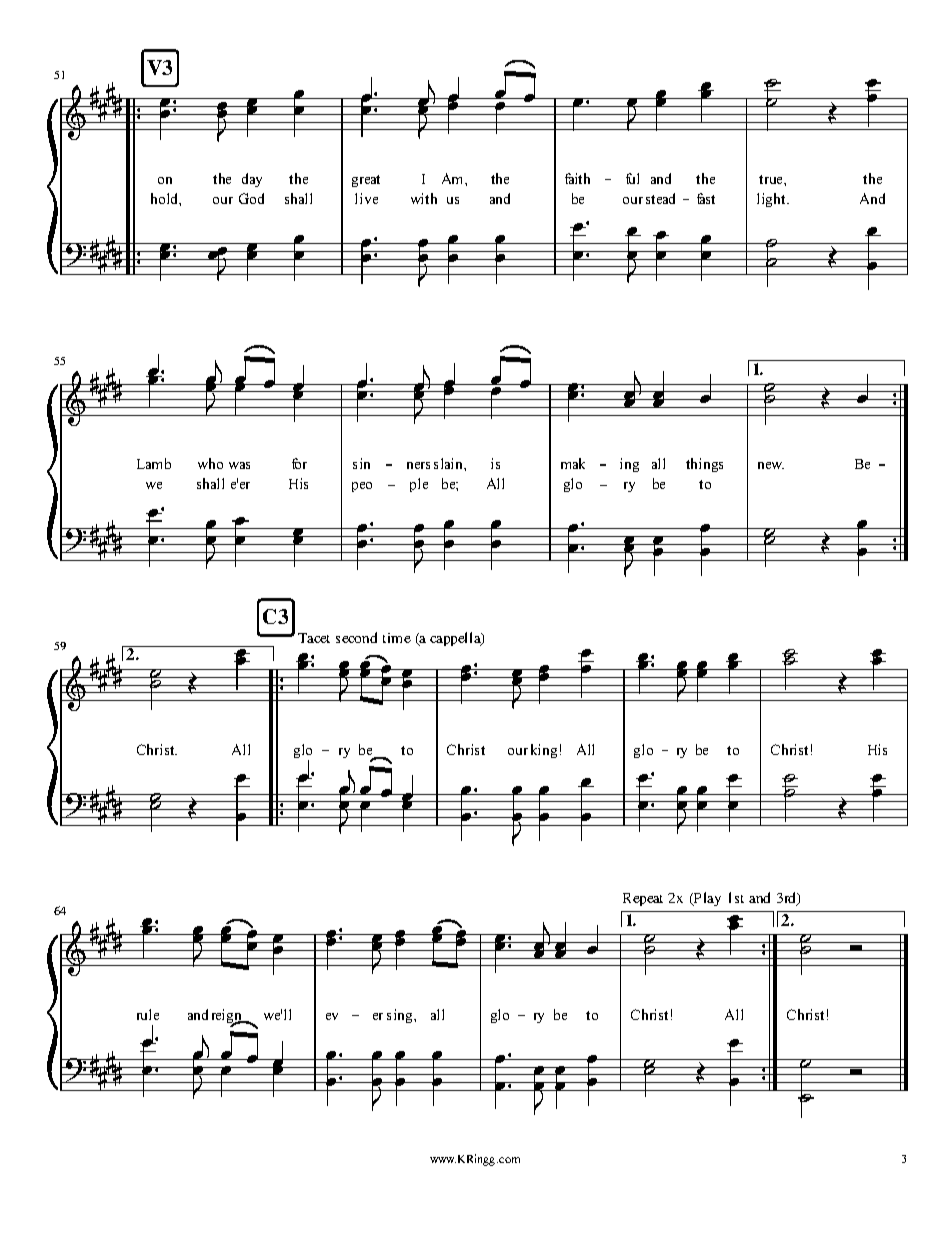 The image size is (952, 1233). What do you see at coordinates (706, 198) in the screenshot?
I see `fast` at bounding box center [706, 198].
